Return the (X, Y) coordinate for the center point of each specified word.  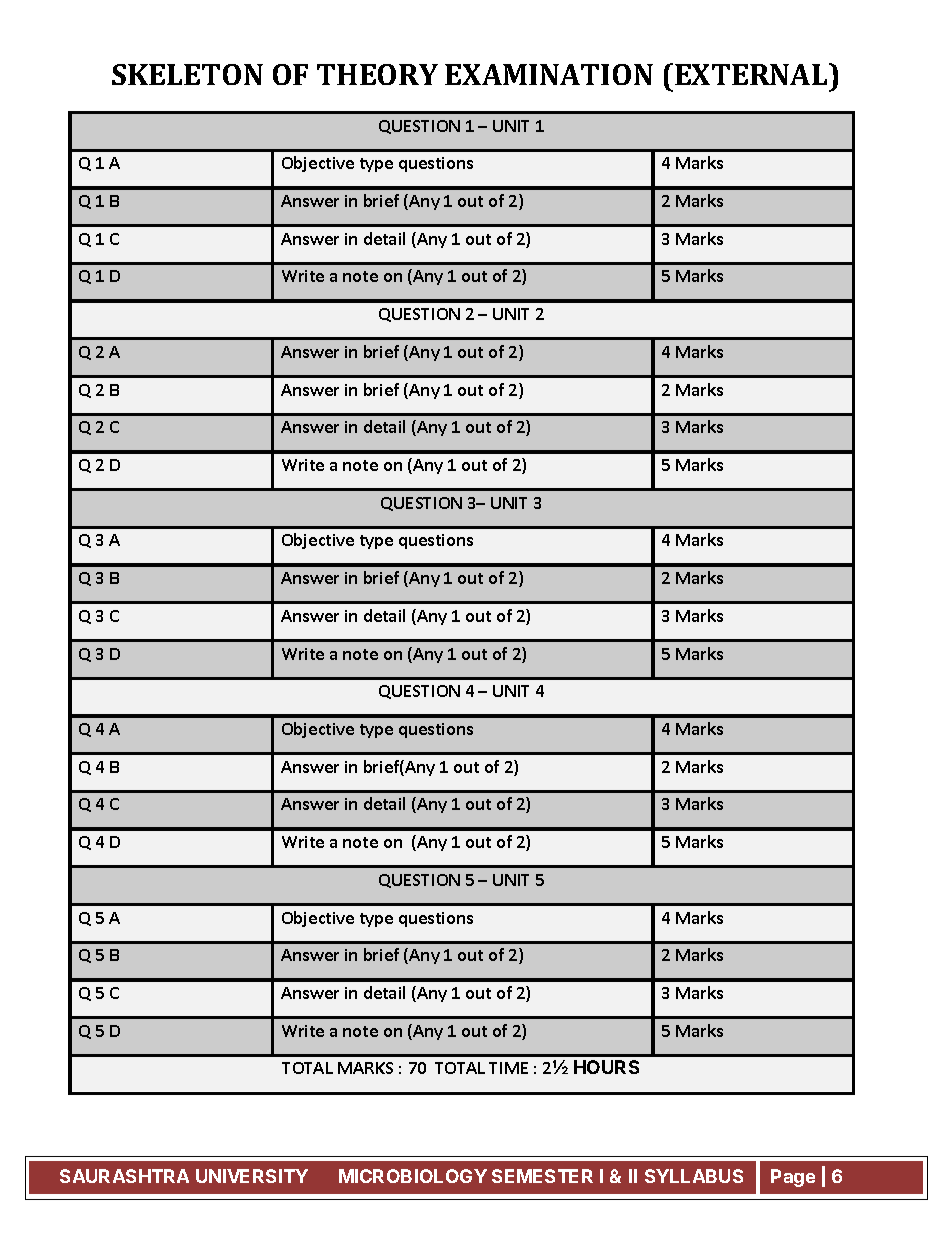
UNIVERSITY (252, 1176)
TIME (508, 1068)
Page (793, 1178)
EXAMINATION (549, 74)
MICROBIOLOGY (413, 1176)
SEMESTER (542, 1176)
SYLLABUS (694, 1176)
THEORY (377, 74)
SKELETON (187, 74)
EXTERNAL (752, 74)
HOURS (606, 1067)
